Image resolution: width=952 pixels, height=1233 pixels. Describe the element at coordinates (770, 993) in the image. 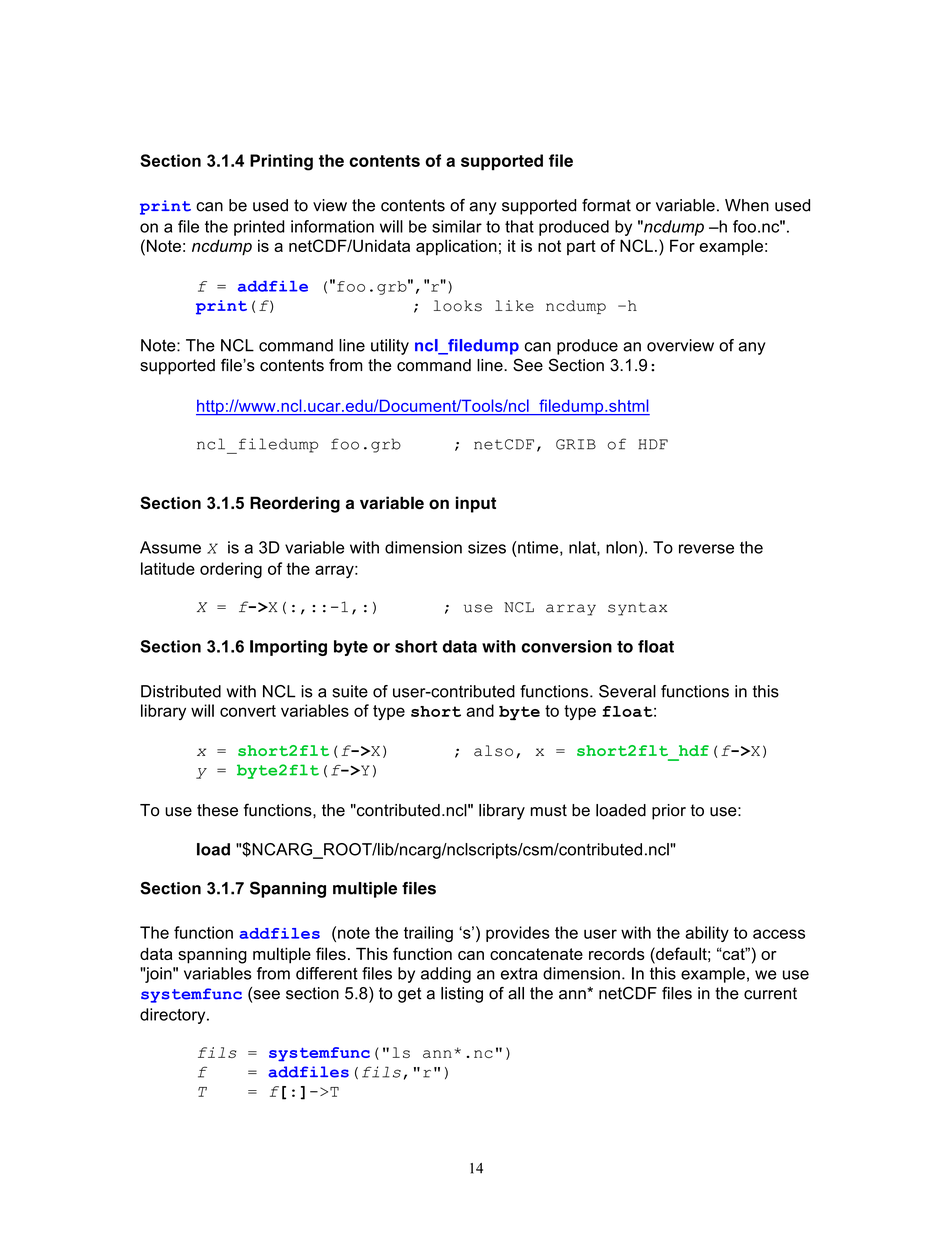

I see `current` at that location.
